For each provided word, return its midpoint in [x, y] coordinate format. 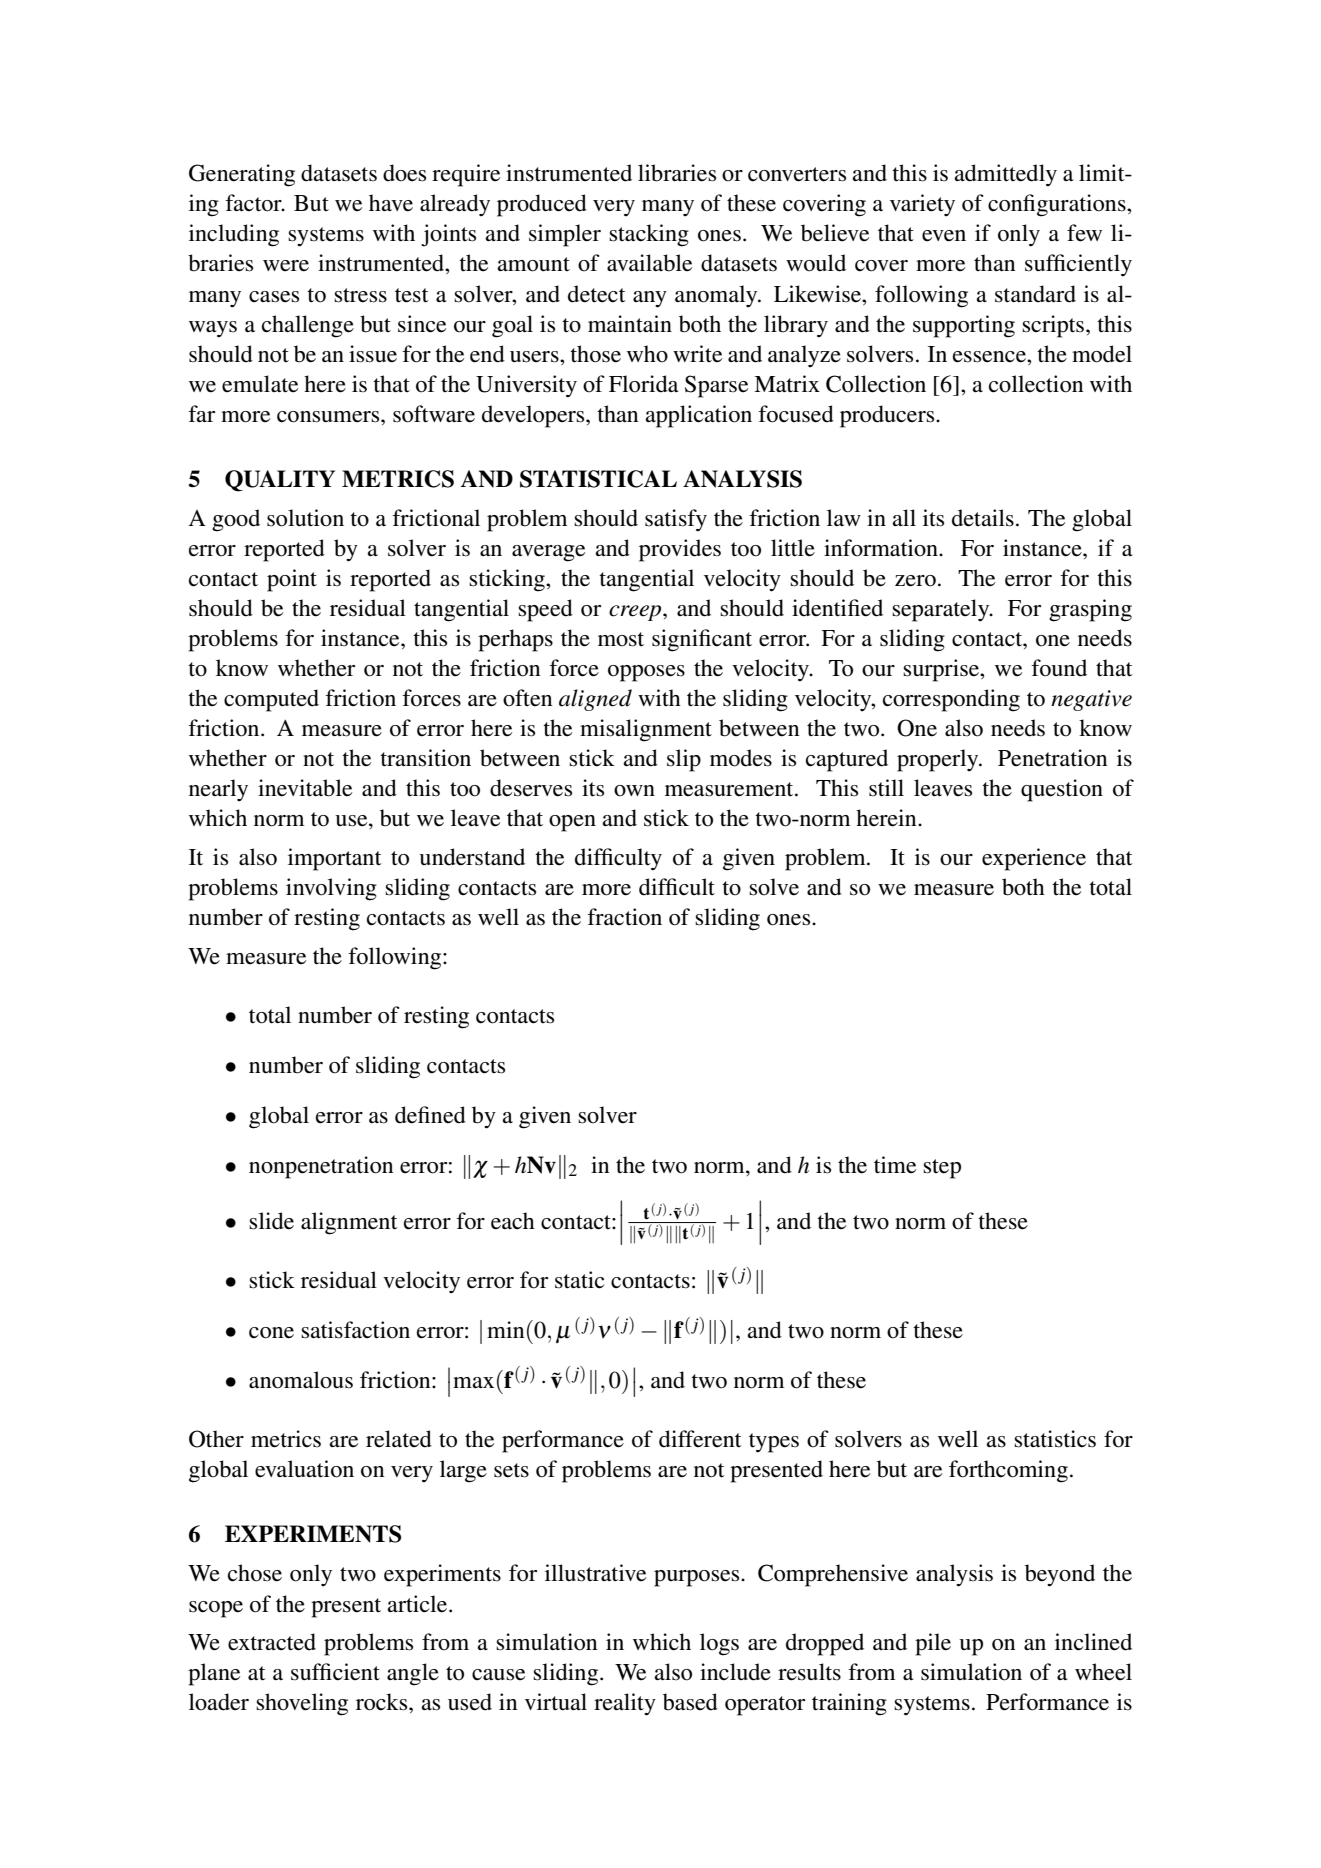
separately [942, 610]
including [234, 235]
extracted [272, 1642]
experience [1034, 859]
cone [271, 1333]
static [579, 1280]
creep [636, 613]
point [292, 580]
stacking [649, 235]
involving [331, 889]
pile [933, 1644]
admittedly [1005, 175]
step [942, 1169]
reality [625, 1704]
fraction [624, 917]
